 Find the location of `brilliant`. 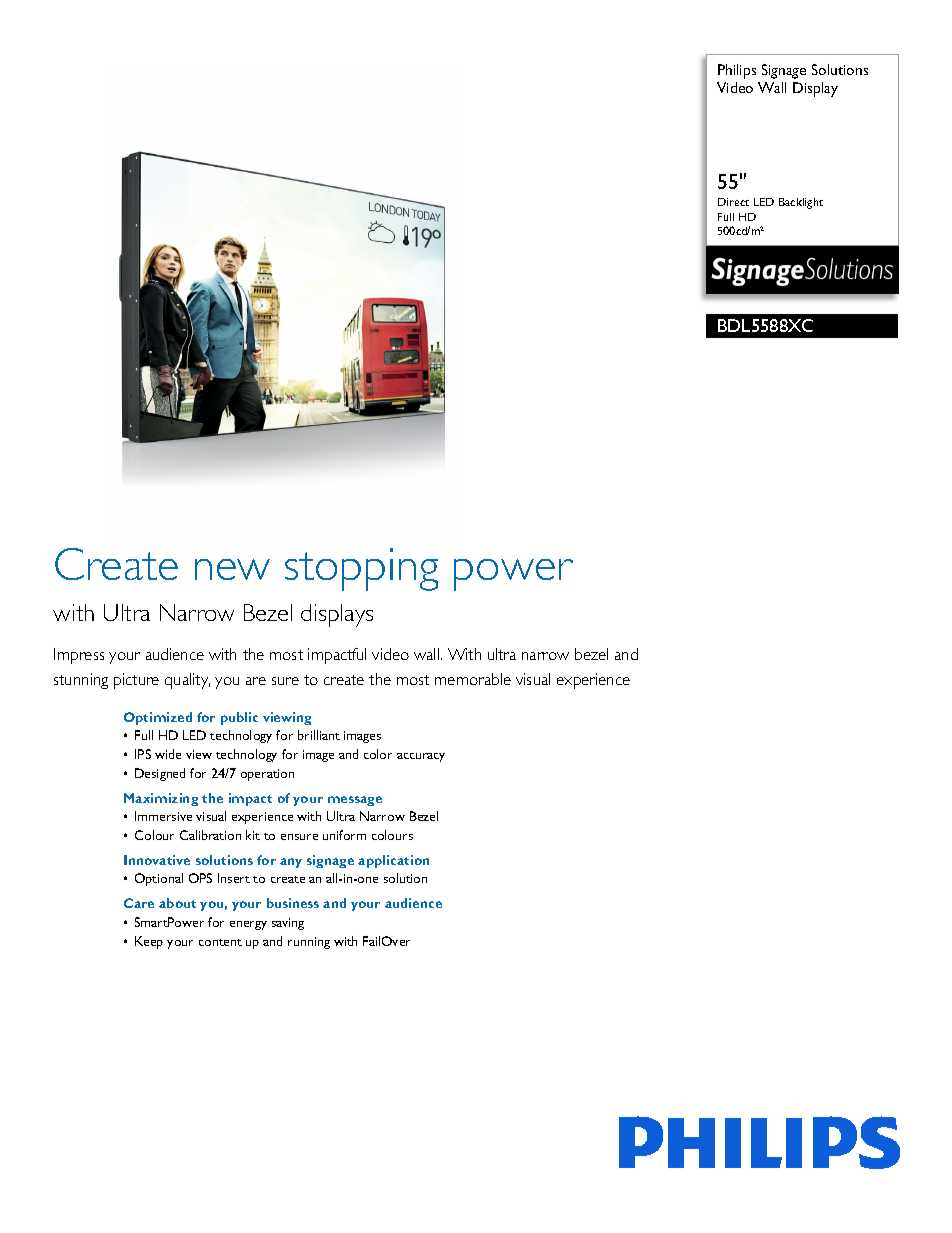

brilliant is located at coordinates (319, 735).
